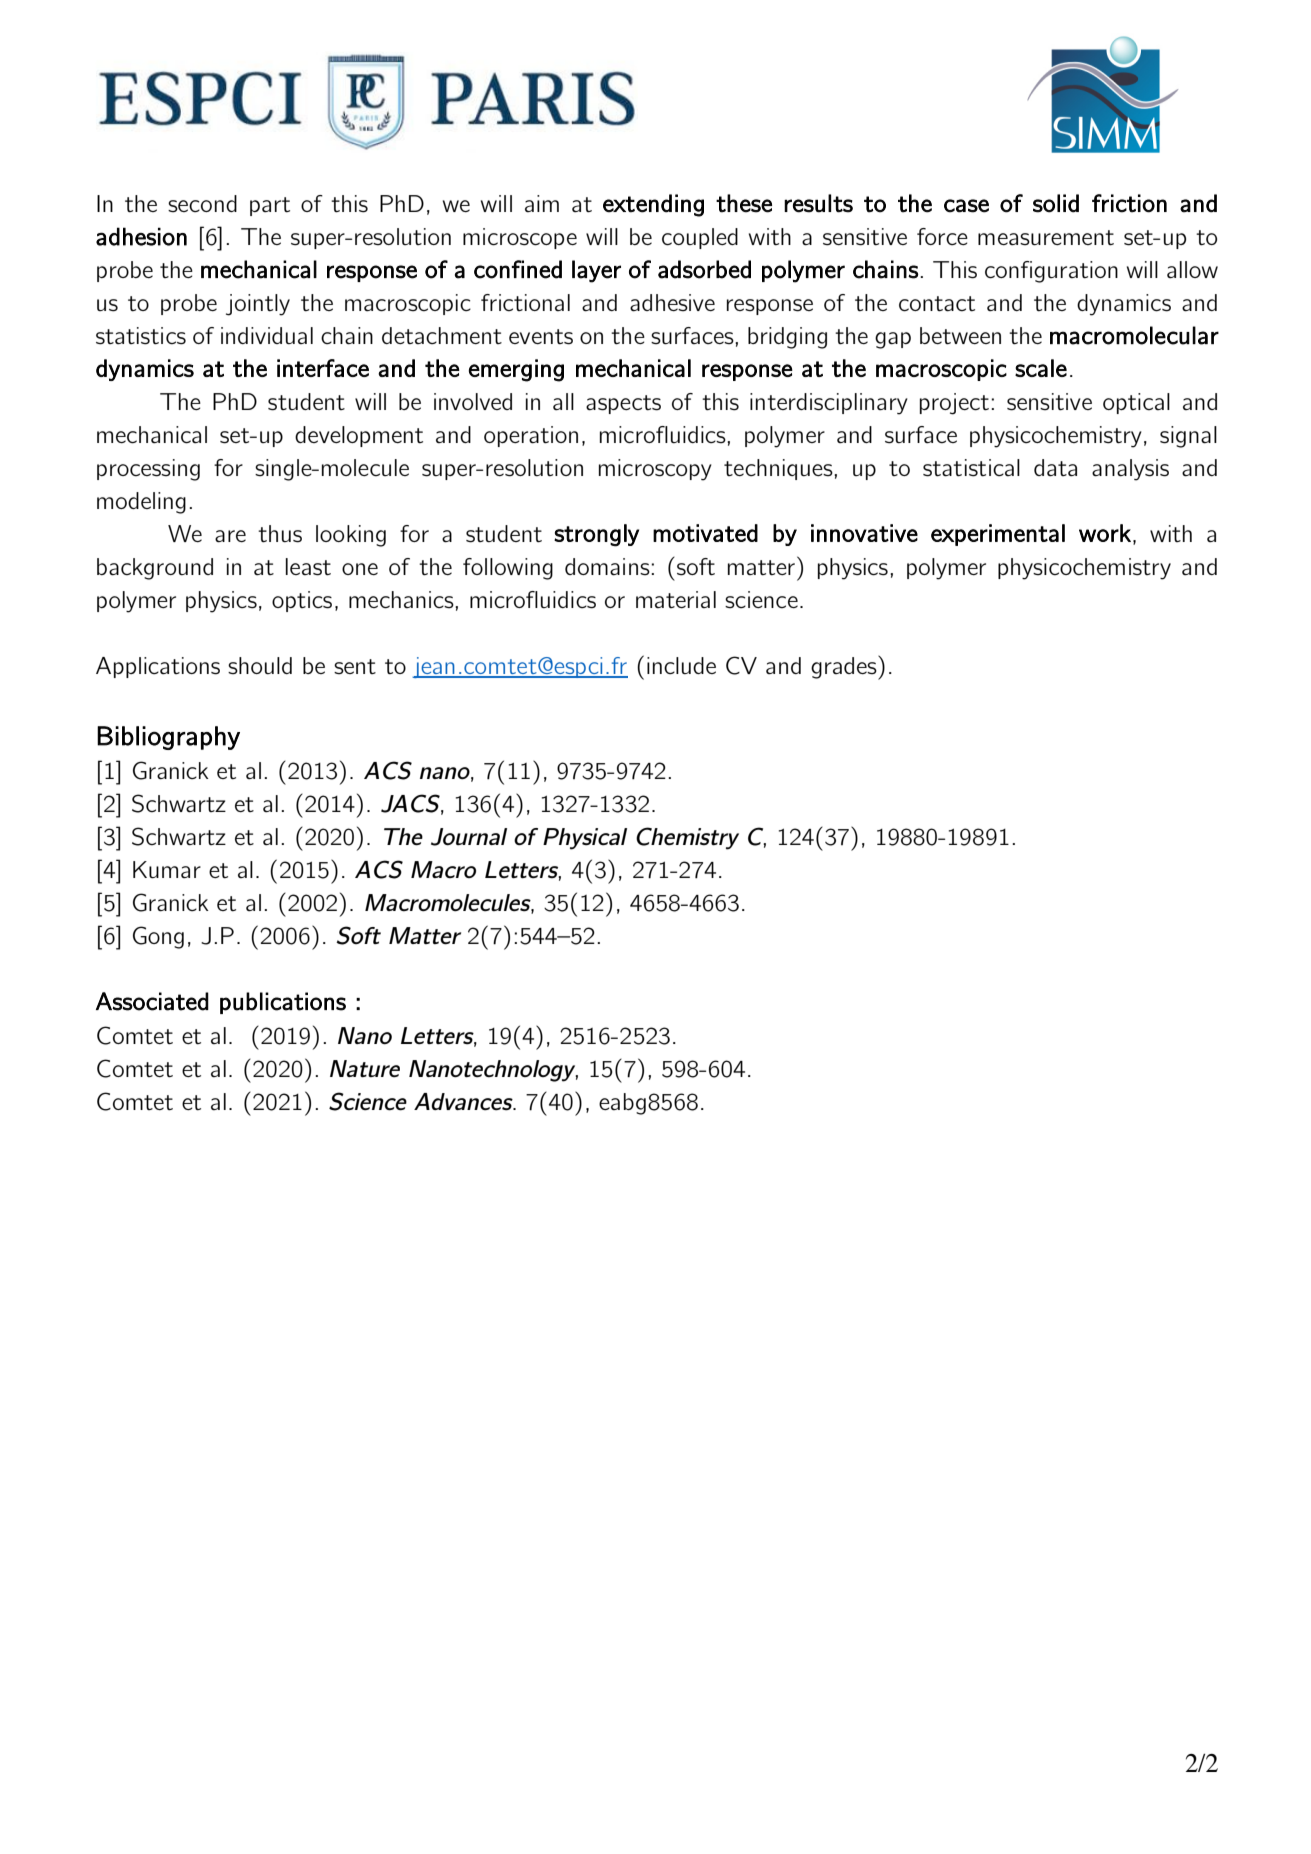 The image size is (1311, 1854). What do you see at coordinates (469, 837) in the image?
I see `Journal` at bounding box center [469, 837].
